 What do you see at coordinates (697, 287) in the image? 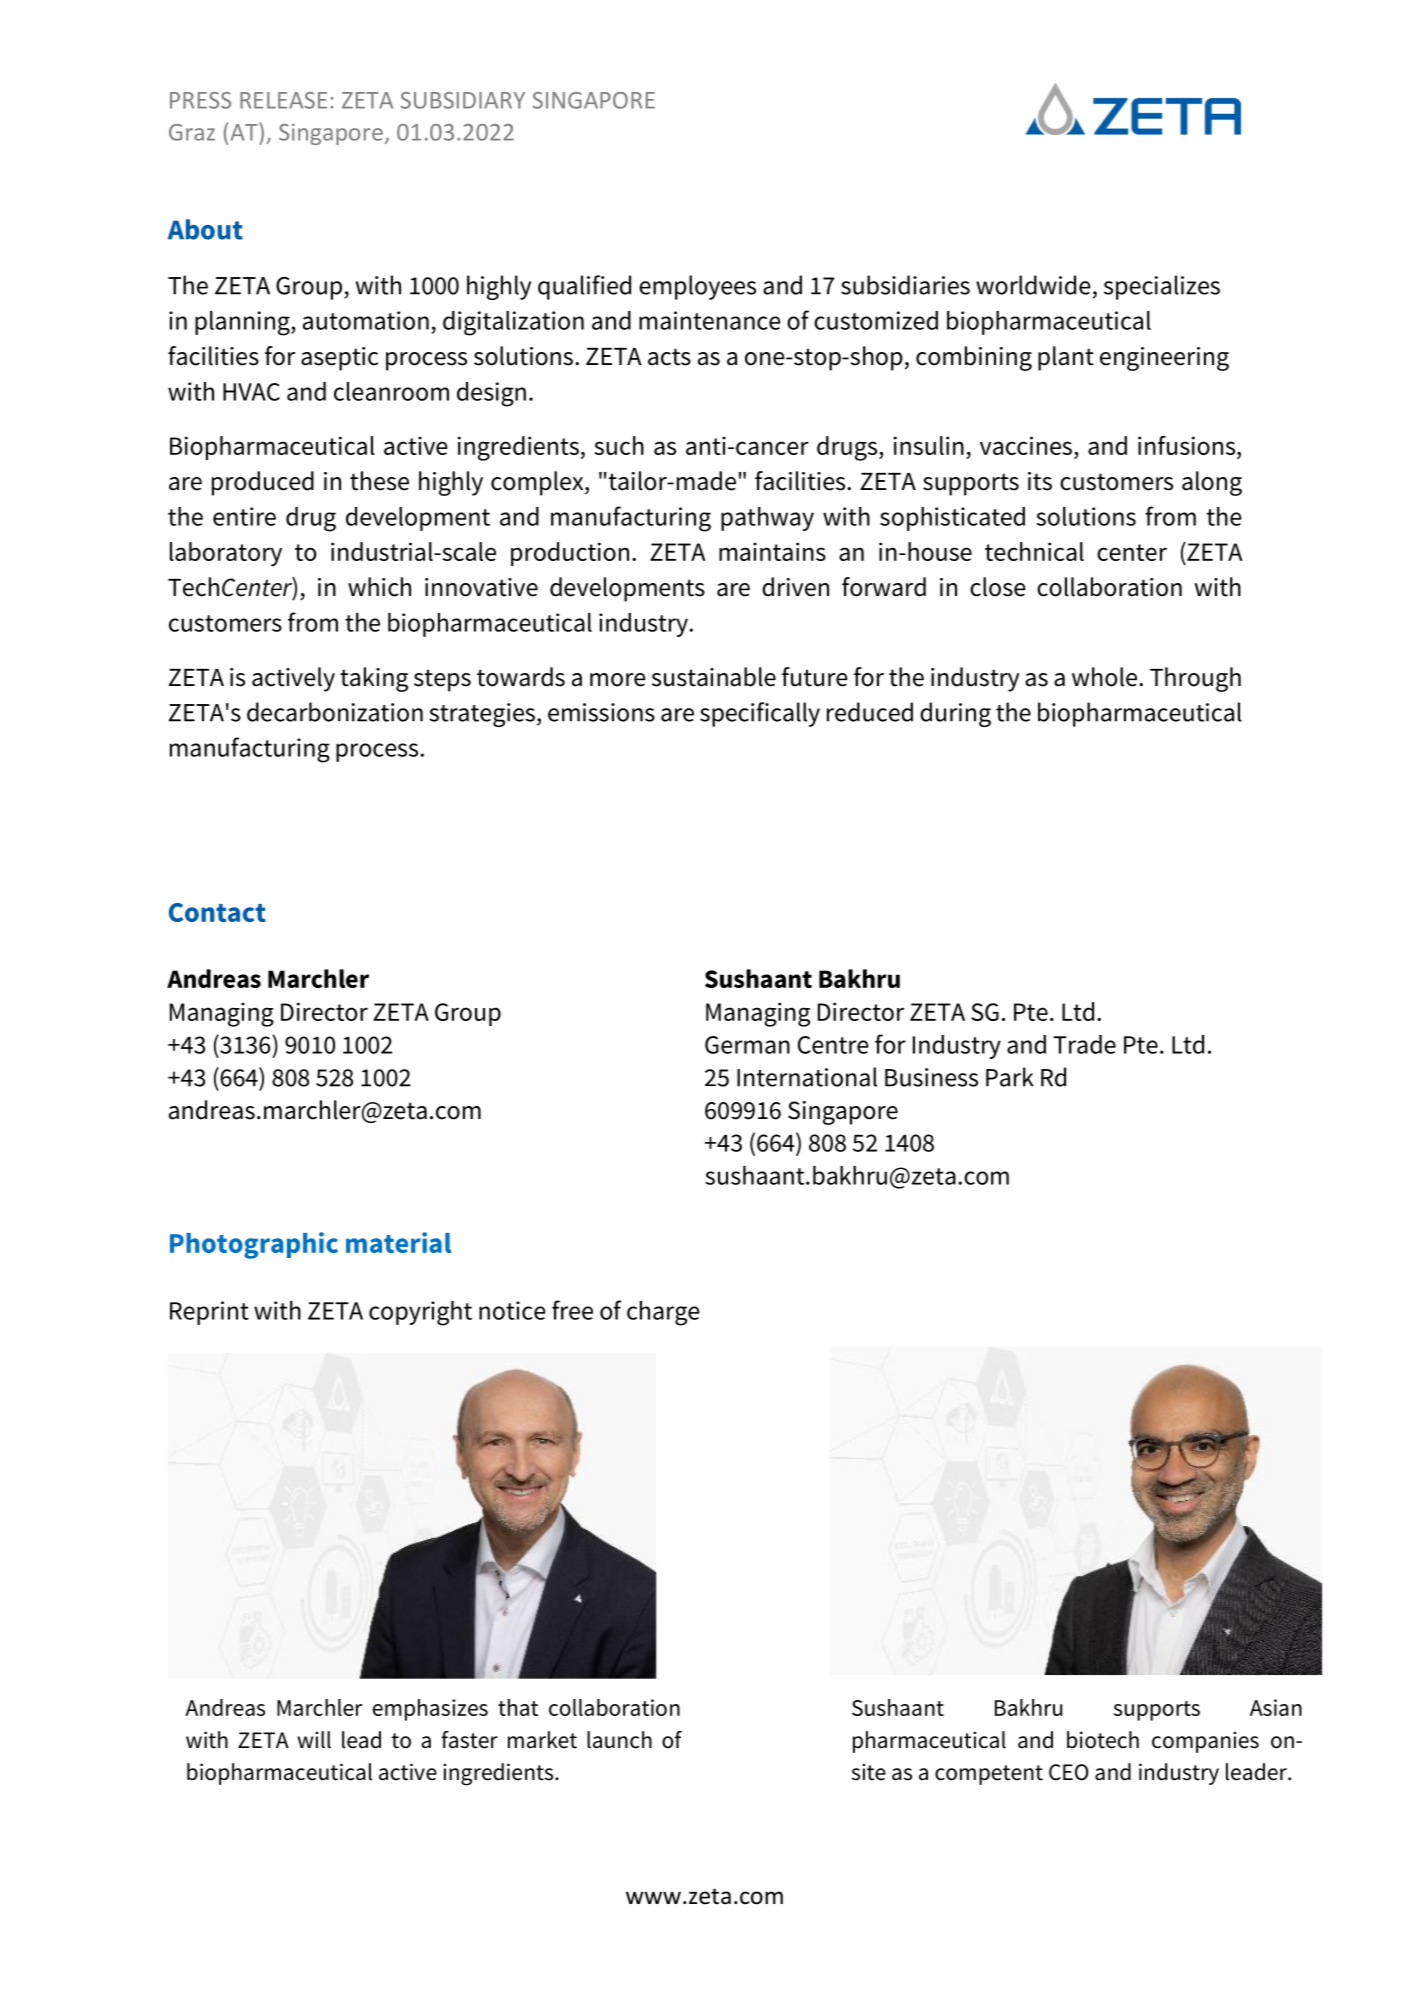
I see `employees` at bounding box center [697, 287].
